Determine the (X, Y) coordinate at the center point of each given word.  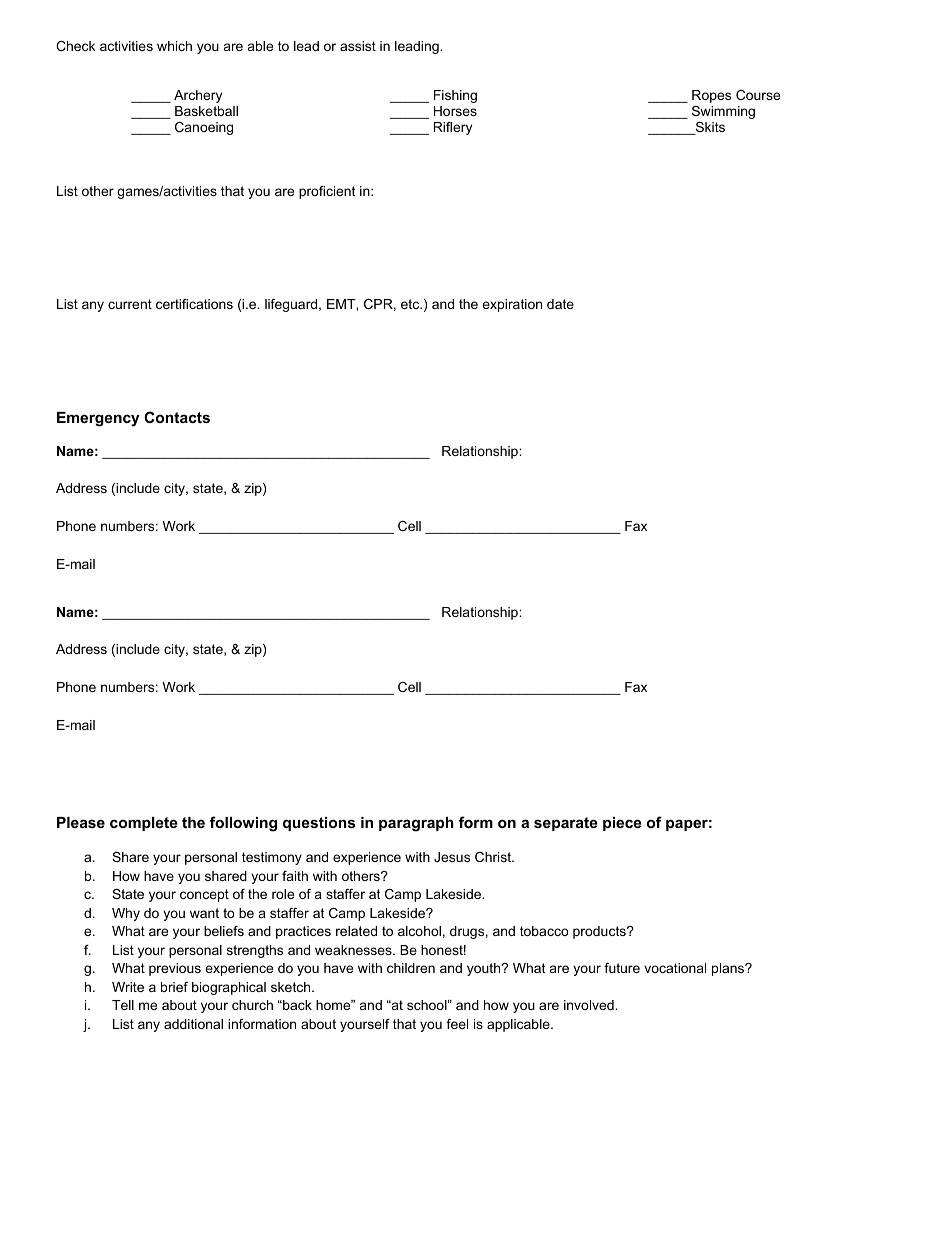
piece (622, 824)
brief (174, 987)
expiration (512, 305)
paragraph (416, 824)
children (411, 968)
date (560, 304)
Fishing (455, 96)
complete (144, 824)
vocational (675, 968)
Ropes (711, 96)
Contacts (177, 417)
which (174, 46)
